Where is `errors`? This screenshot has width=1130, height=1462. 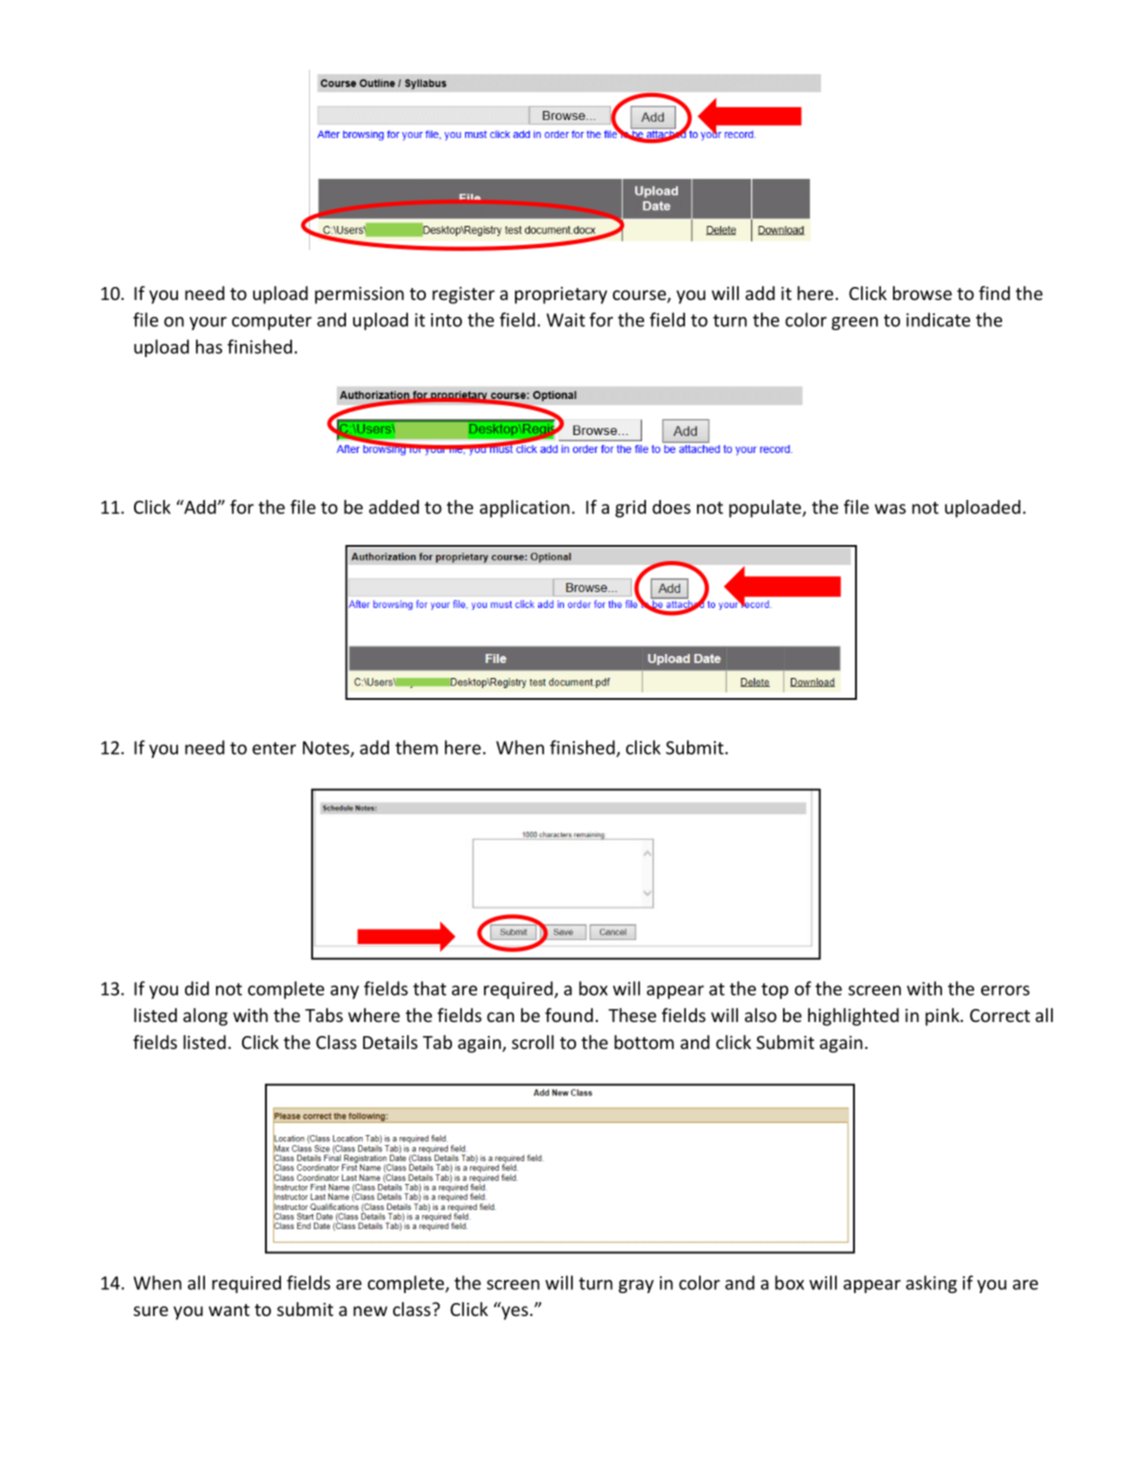 errors is located at coordinates (1005, 990).
